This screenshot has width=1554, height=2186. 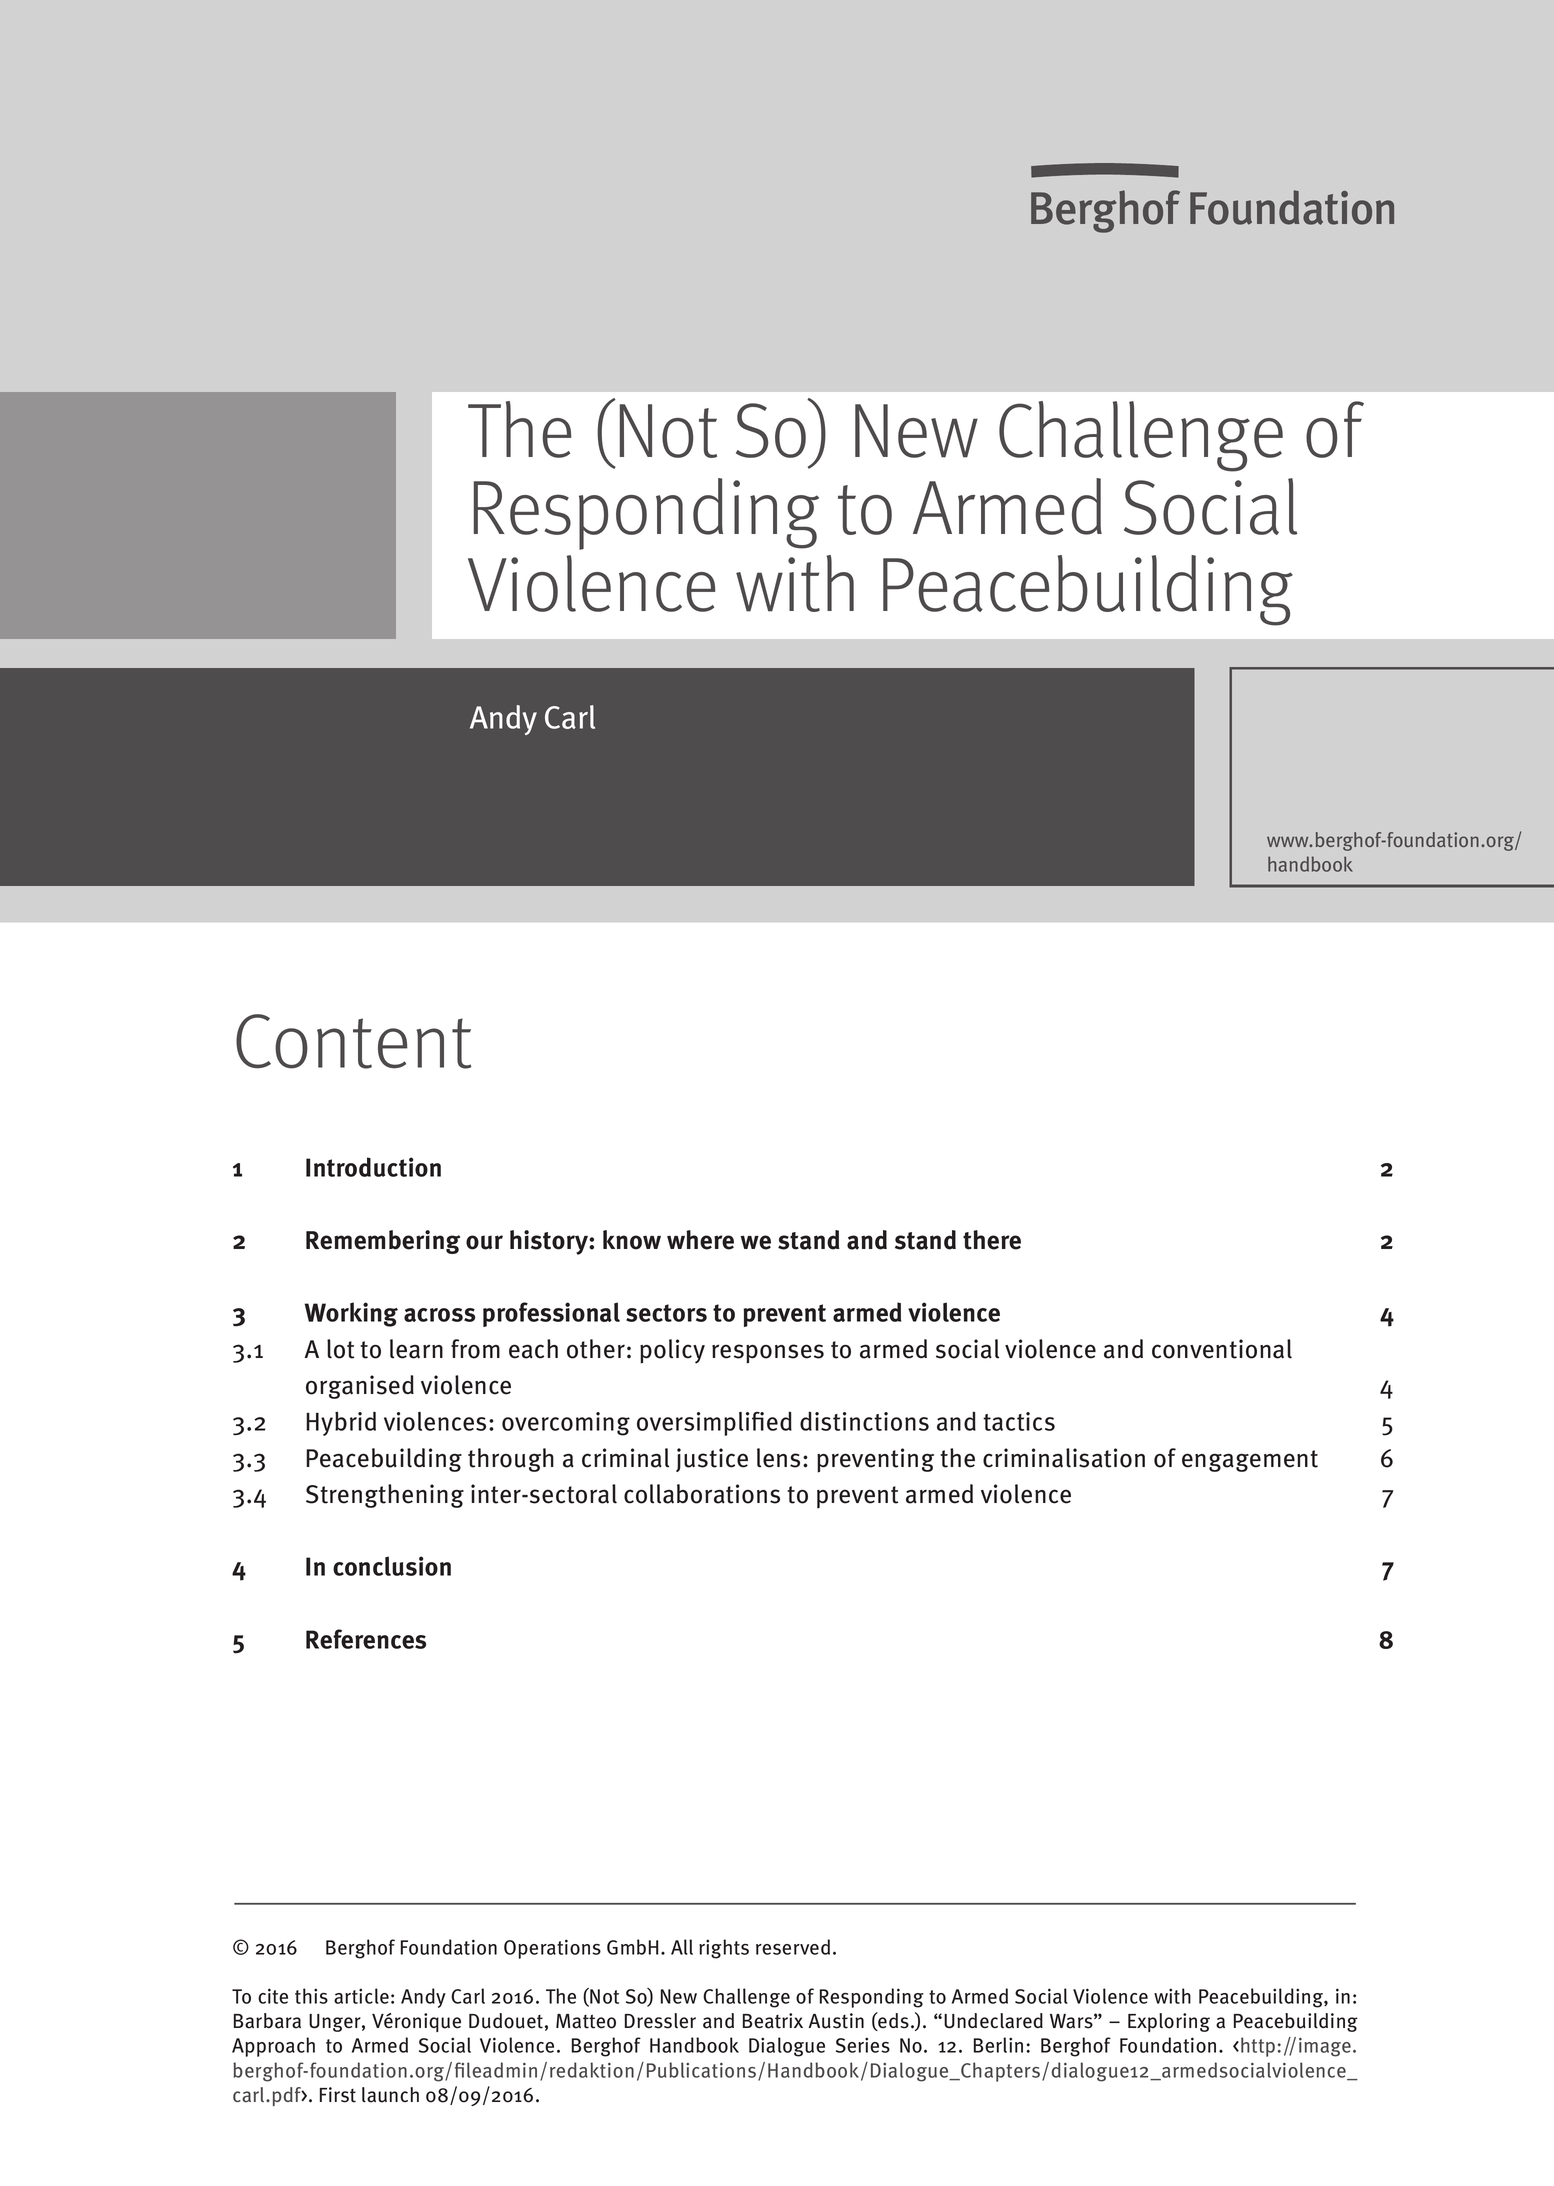 I want to click on Beatrix, so click(x=773, y=2021).
